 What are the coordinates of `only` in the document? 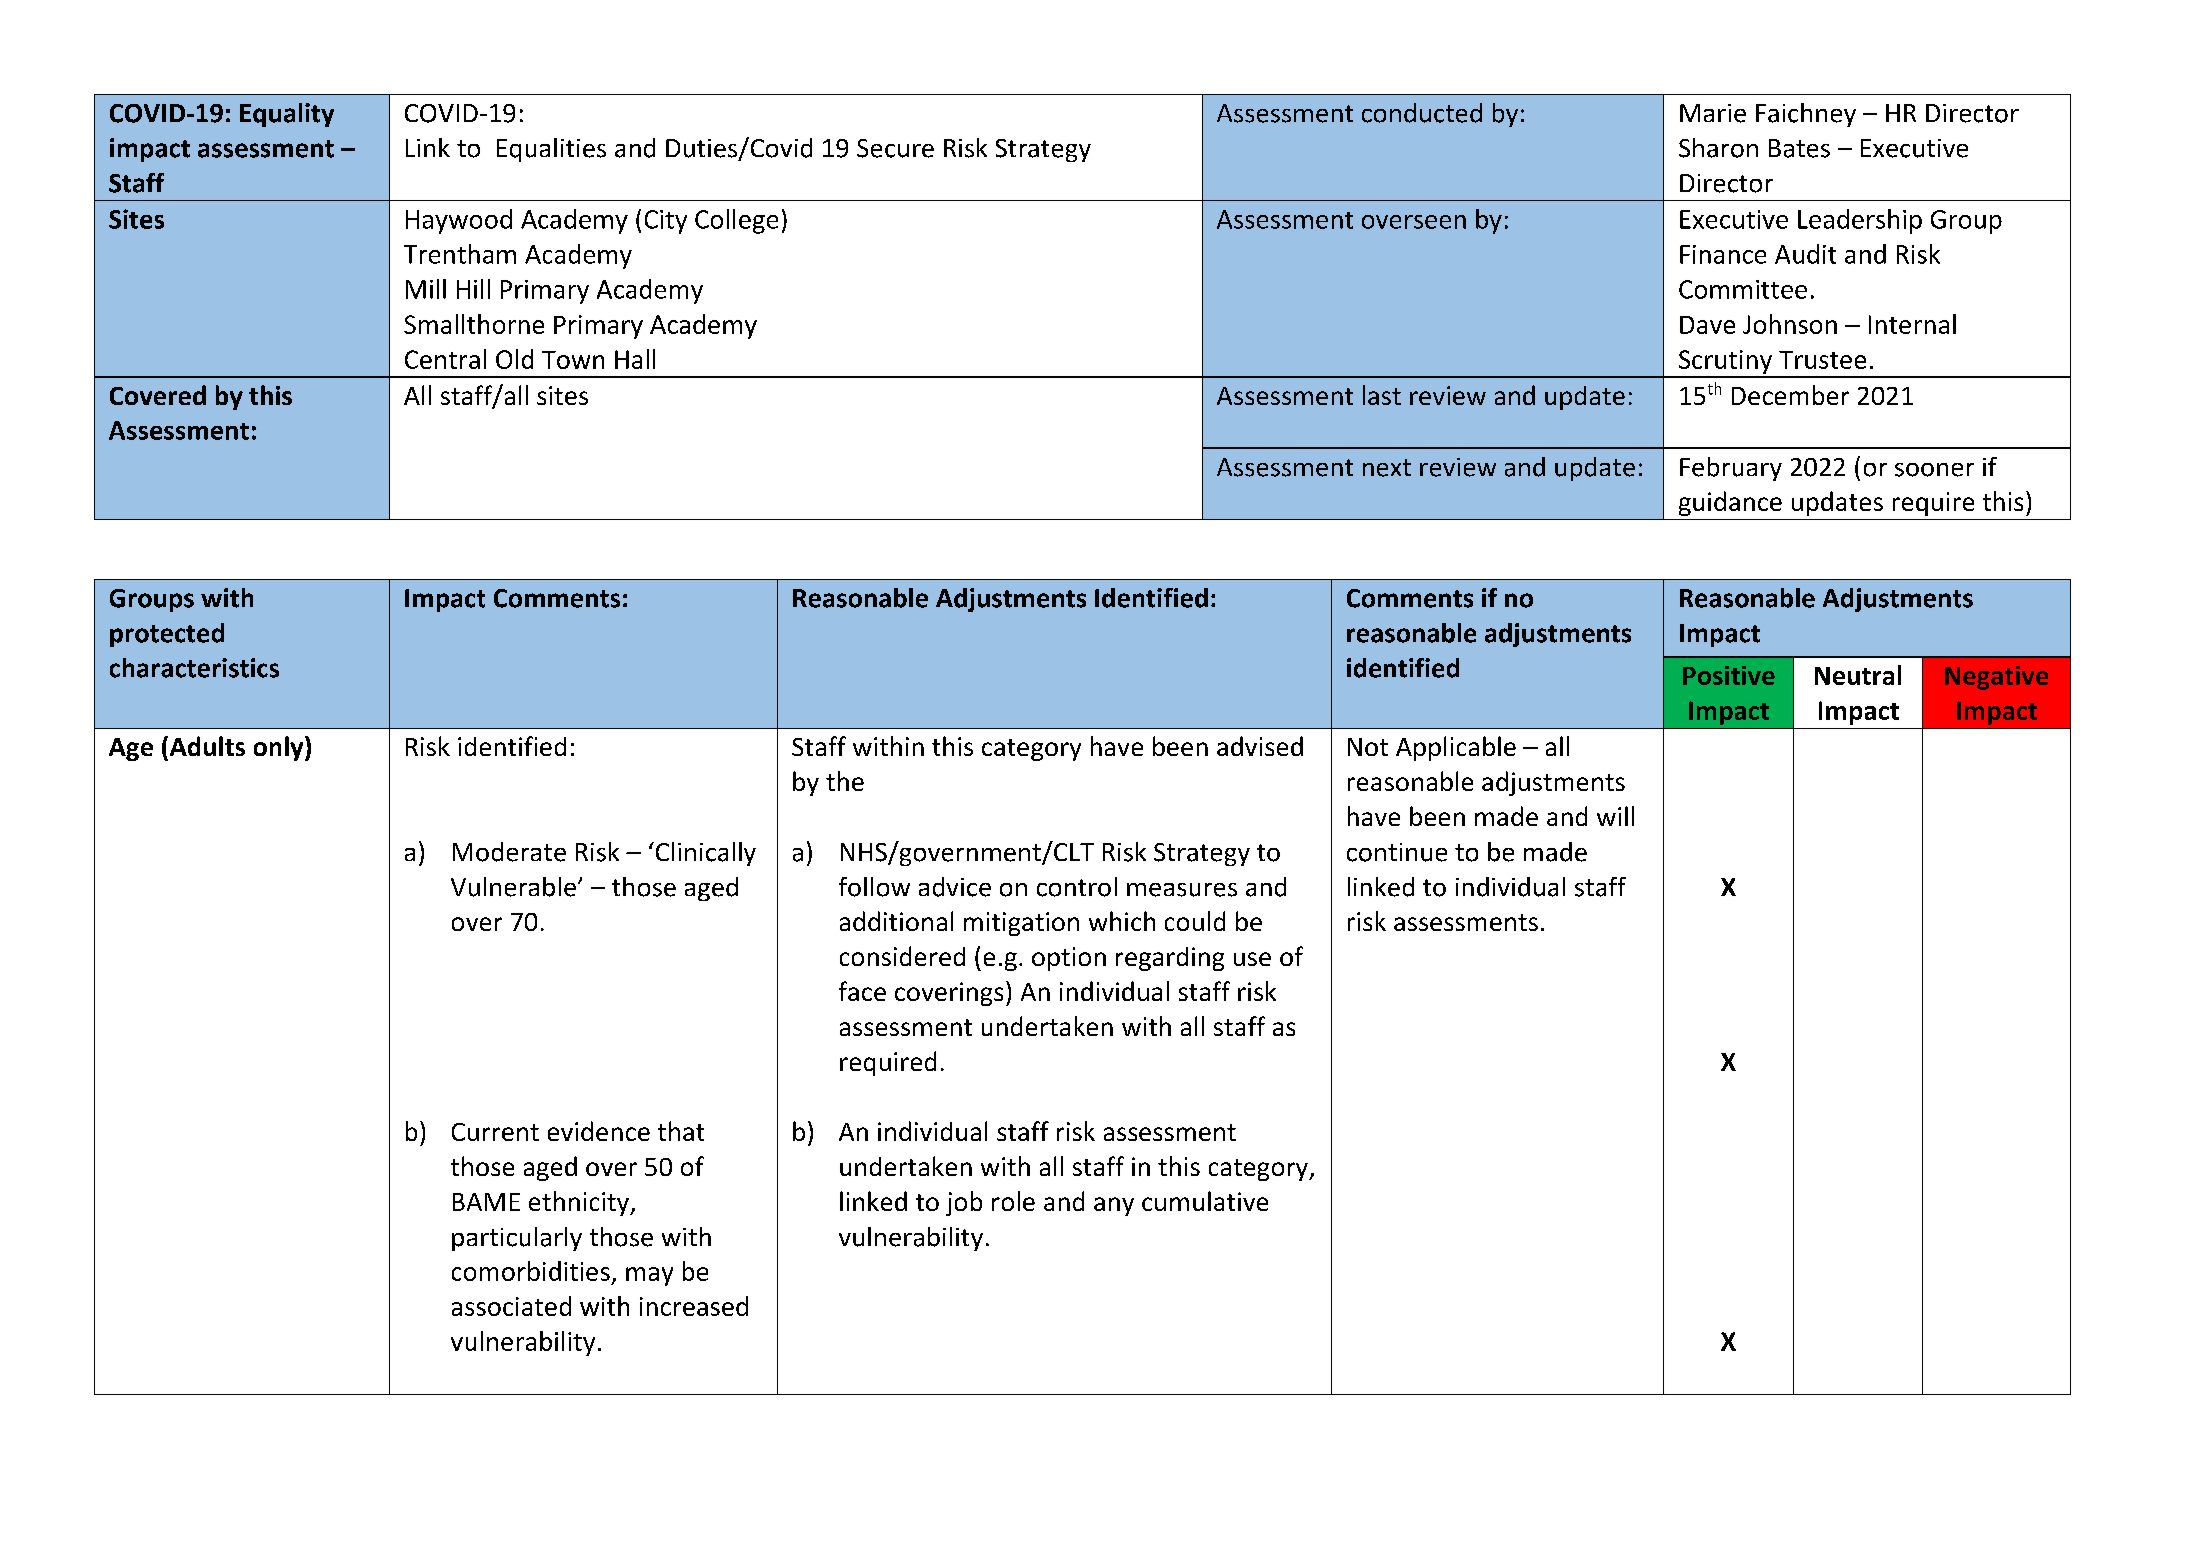 It's located at (280, 748).
